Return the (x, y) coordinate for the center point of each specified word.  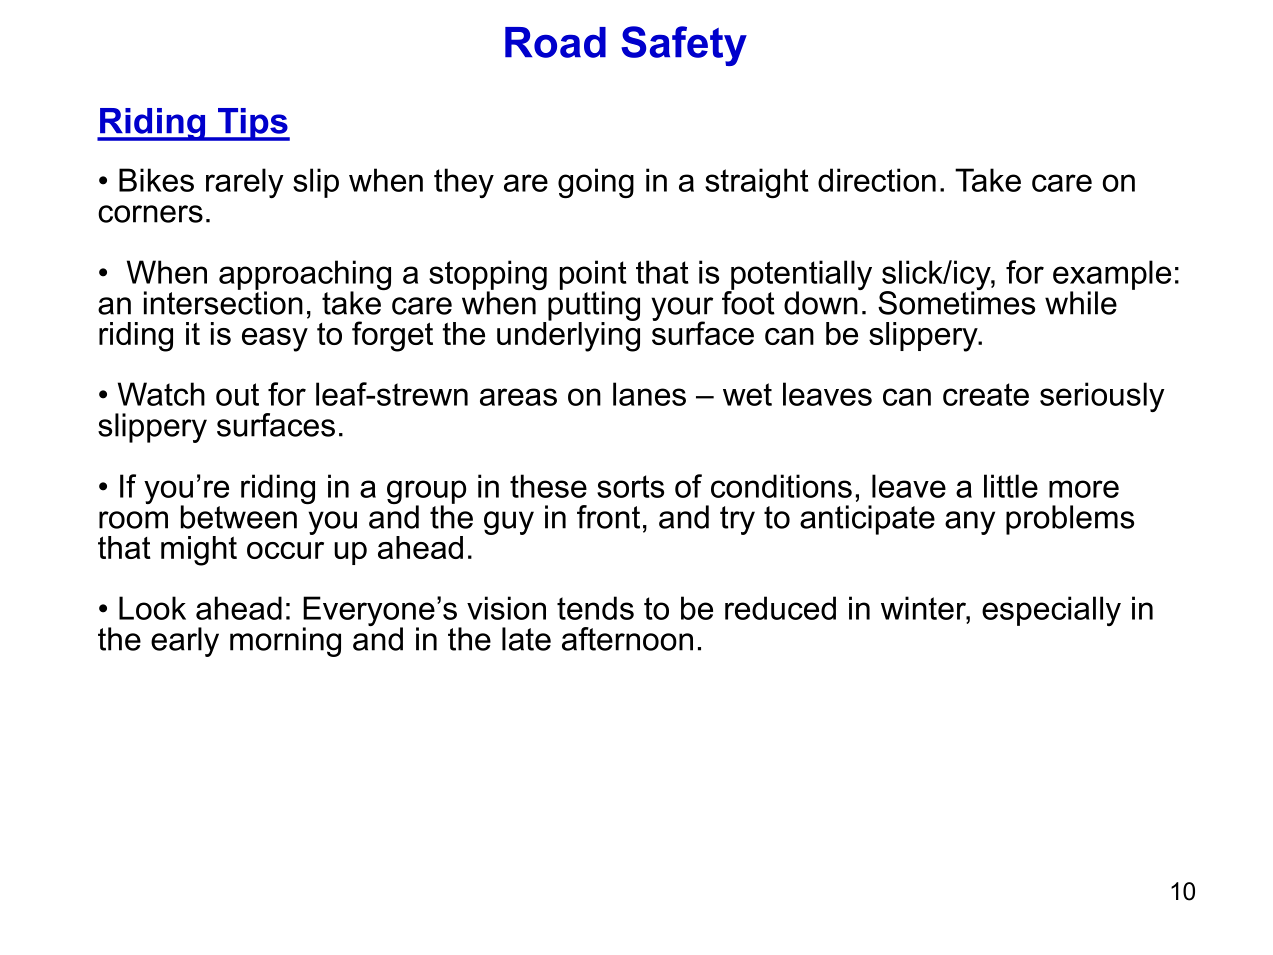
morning (285, 642)
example (1112, 276)
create (986, 394)
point (593, 276)
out (237, 394)
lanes (649, 394)
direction (877, 180)
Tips (253, 124)
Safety (684, 46)
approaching (305, 276)
